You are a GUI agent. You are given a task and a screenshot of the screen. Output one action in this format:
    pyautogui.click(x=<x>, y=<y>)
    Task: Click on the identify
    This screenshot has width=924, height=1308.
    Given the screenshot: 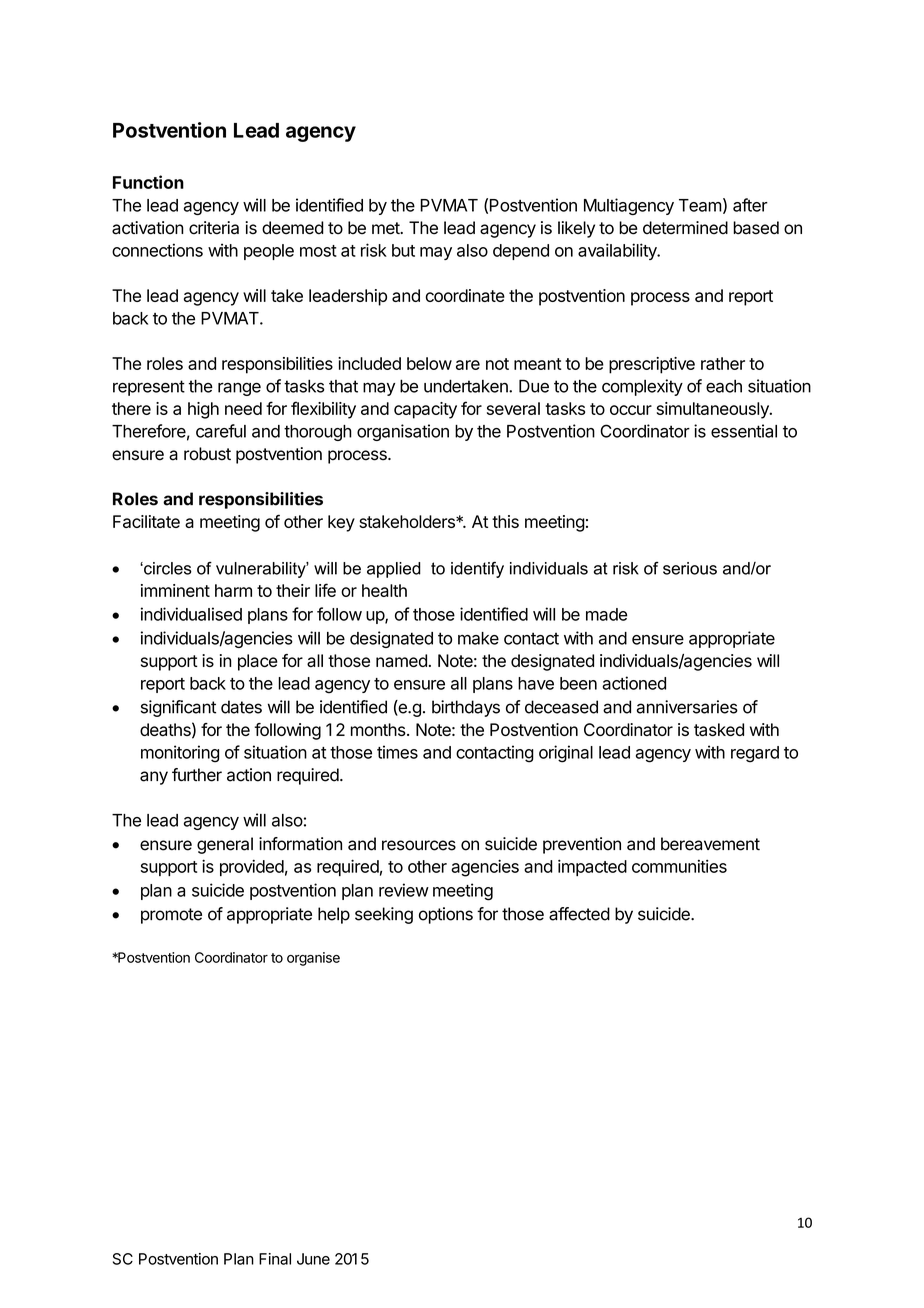 What is the action you would take?
    pyautogui.click(x=477, y=570)
